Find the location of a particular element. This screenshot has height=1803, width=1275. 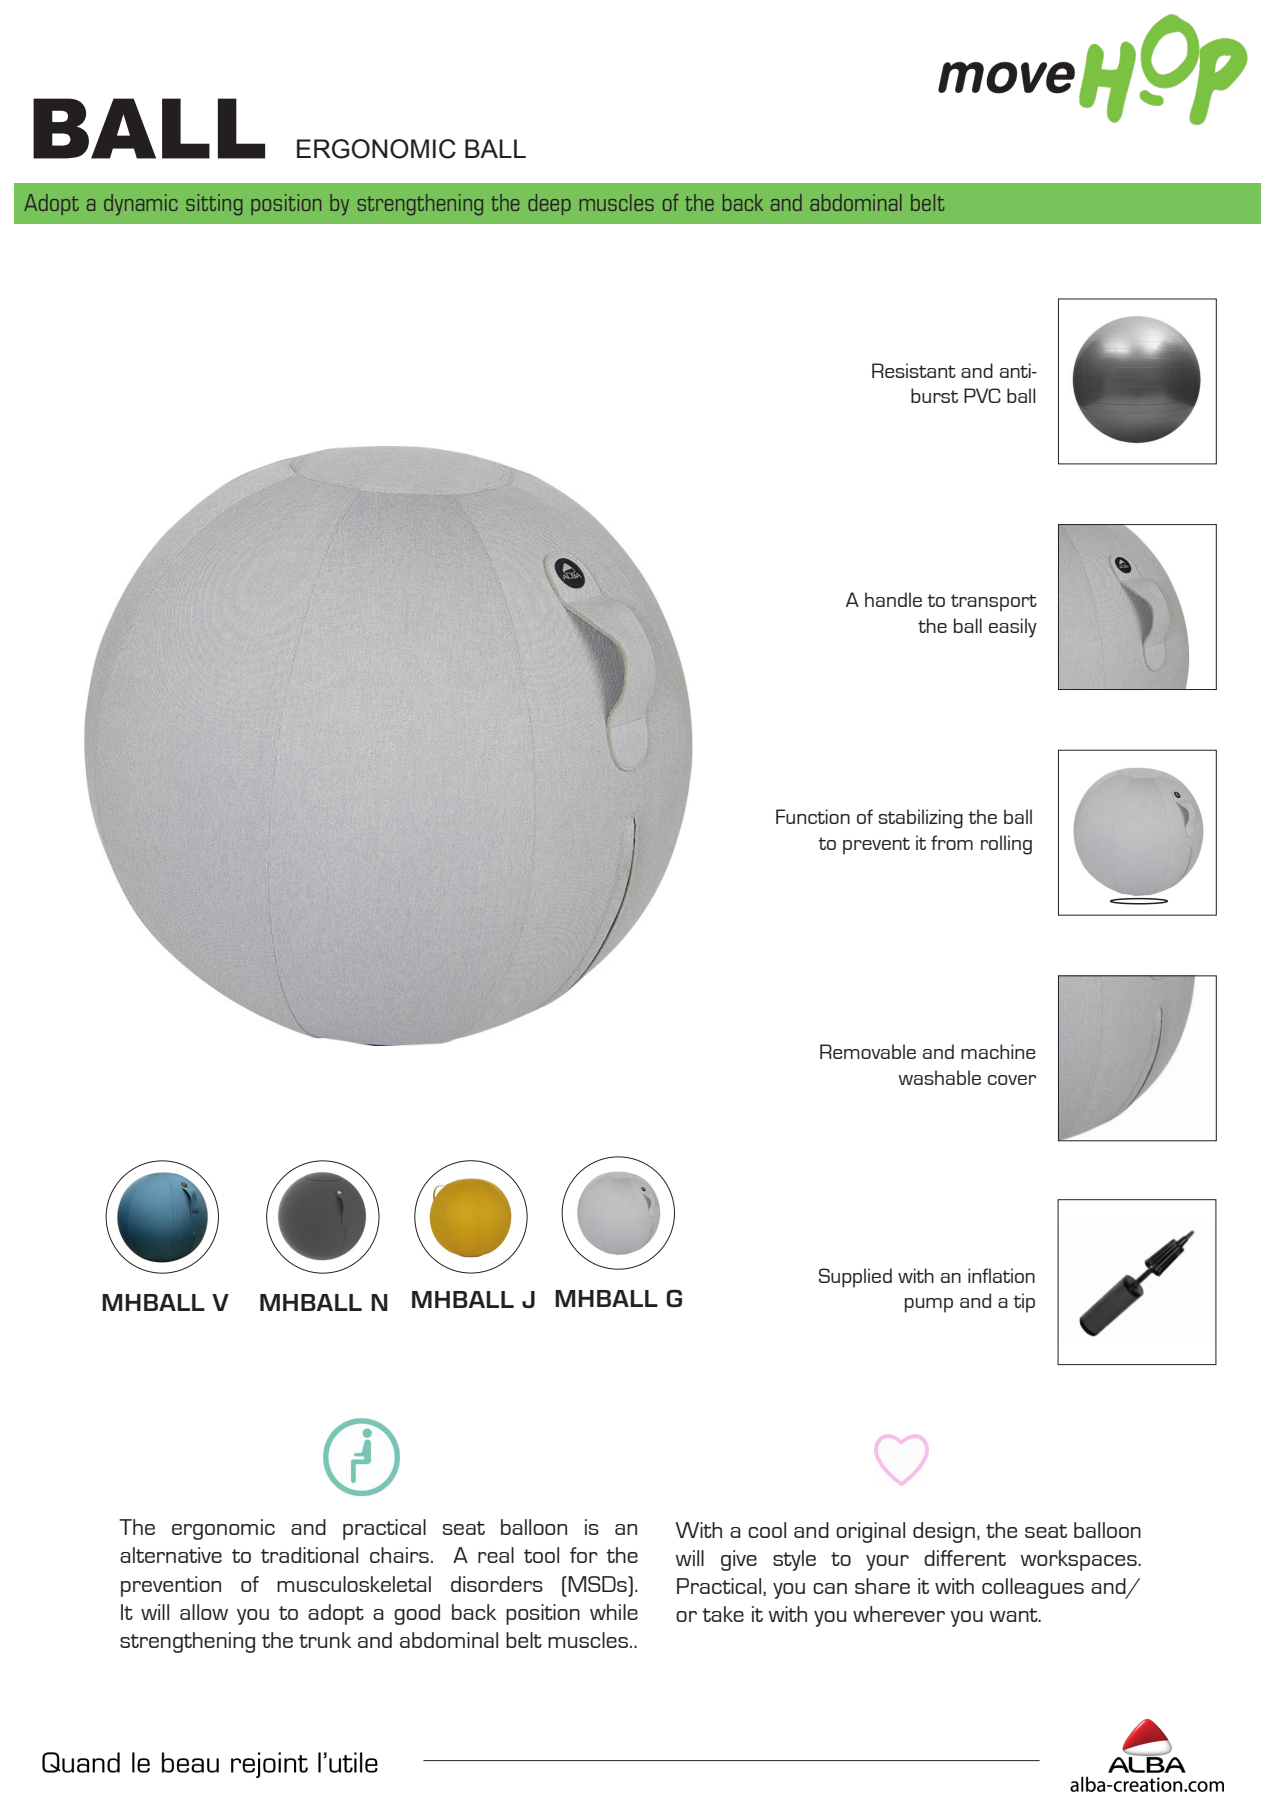

Removable is located at coordinates (868, 1051).
